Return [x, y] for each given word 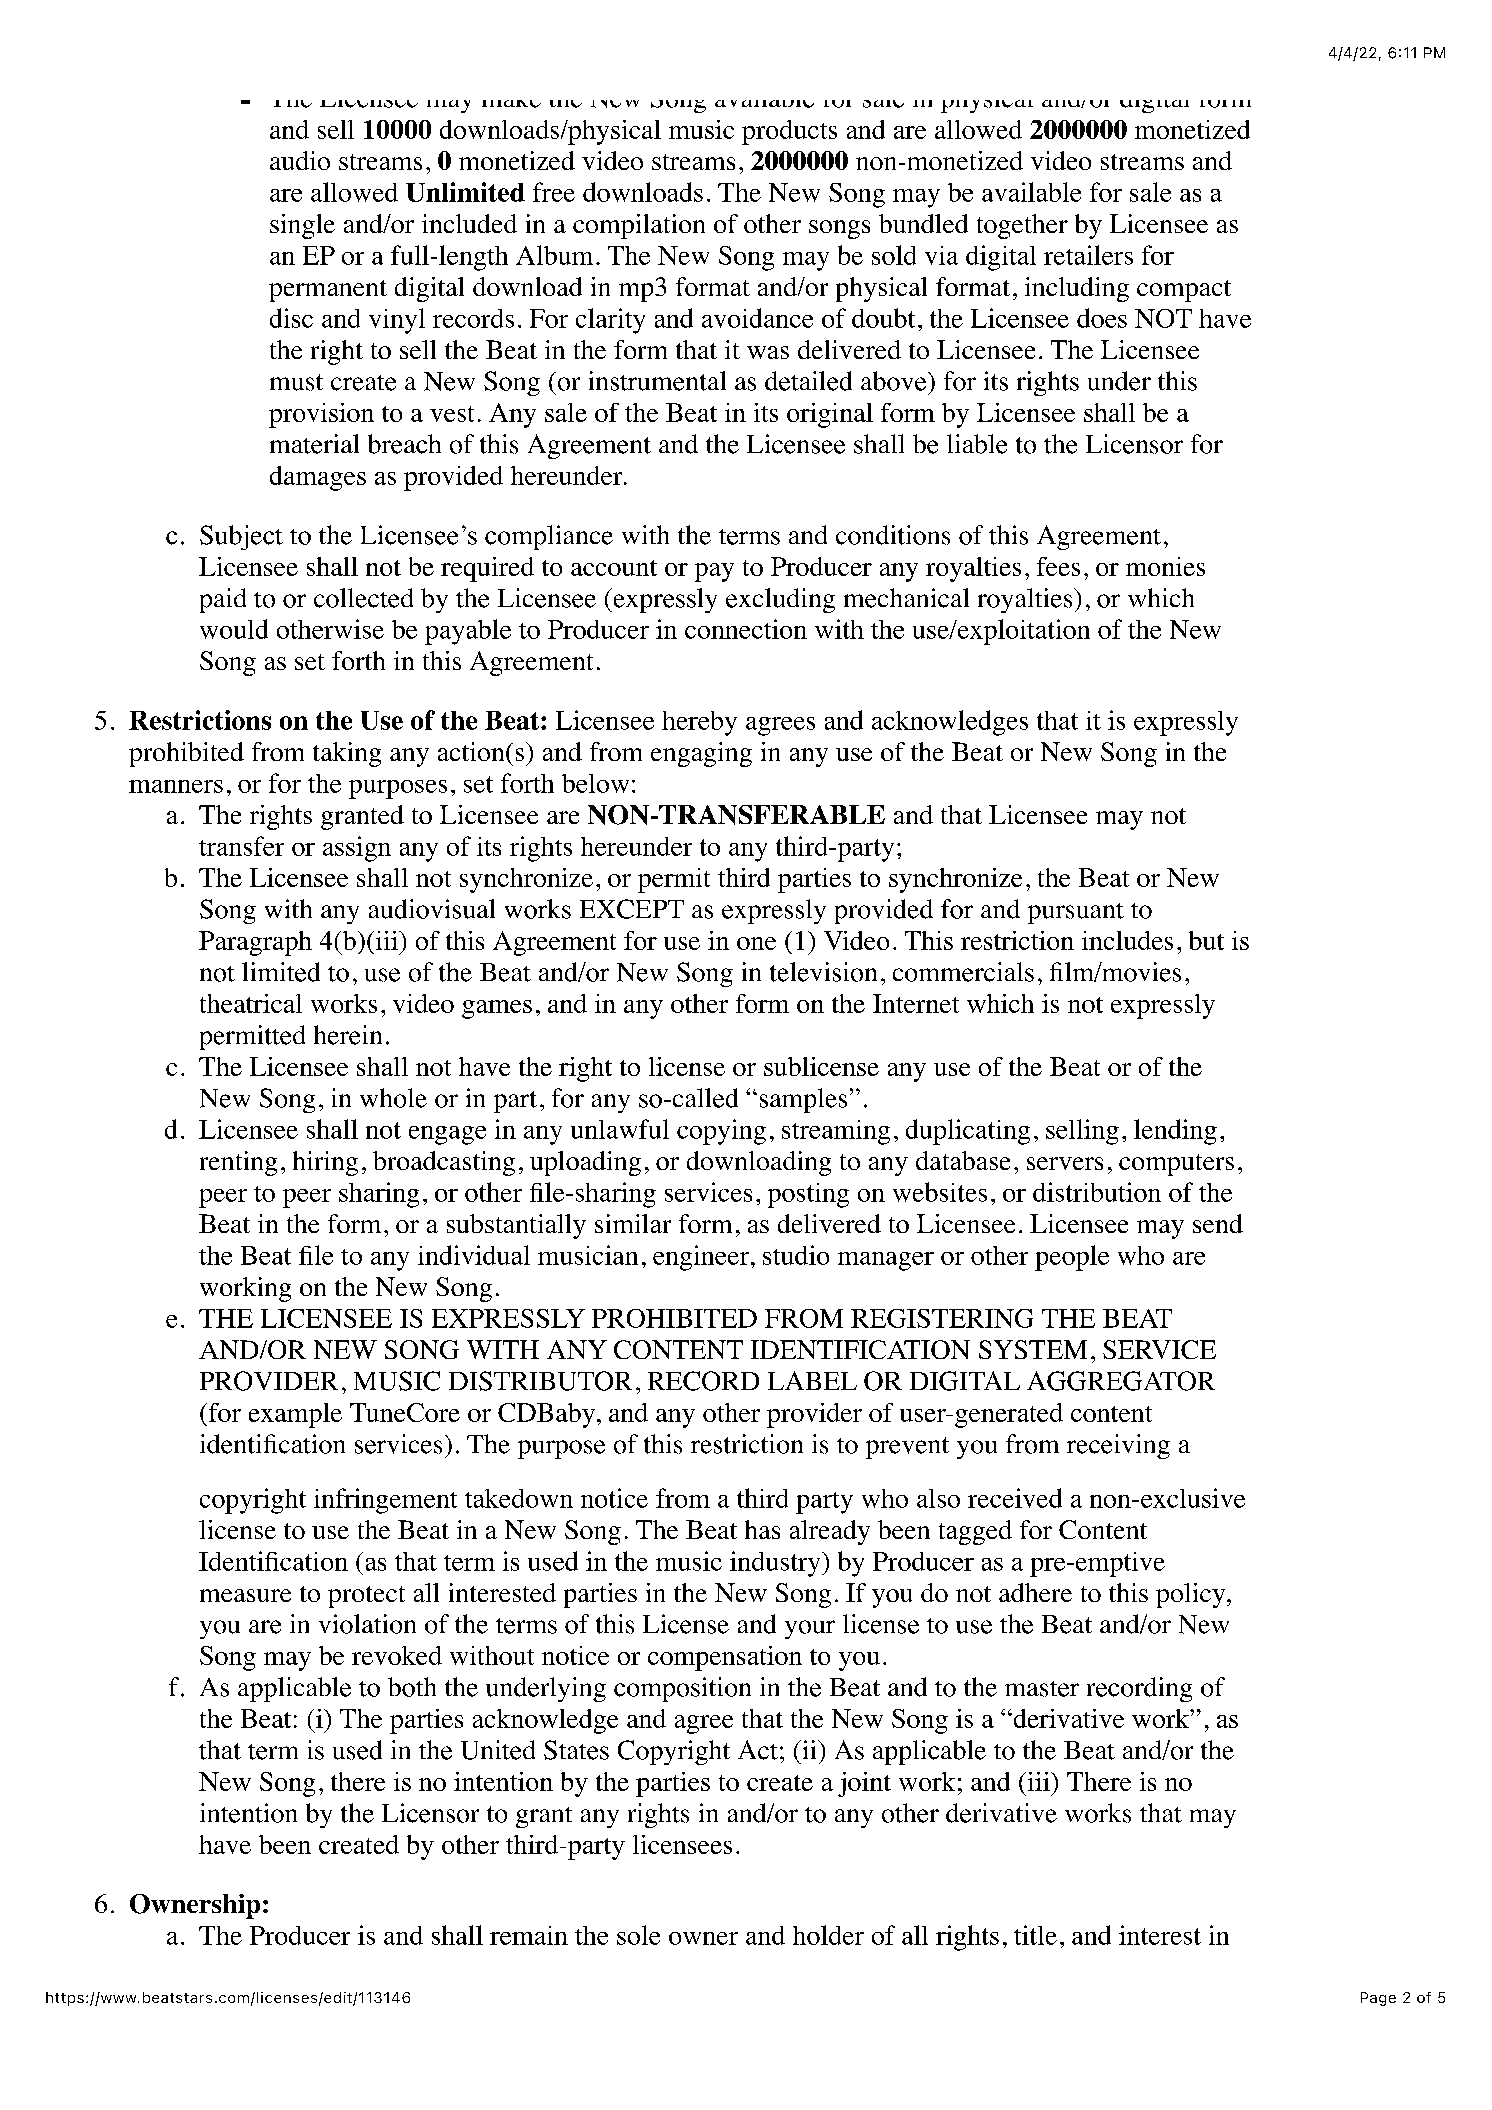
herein [348, 1035]
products [789, 132]
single [302, 226]
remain [529, 1935]
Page [1378, 1999]
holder [828, 1935]
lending [1175, 1132]
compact [1184, 291]
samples [803, 1100]
